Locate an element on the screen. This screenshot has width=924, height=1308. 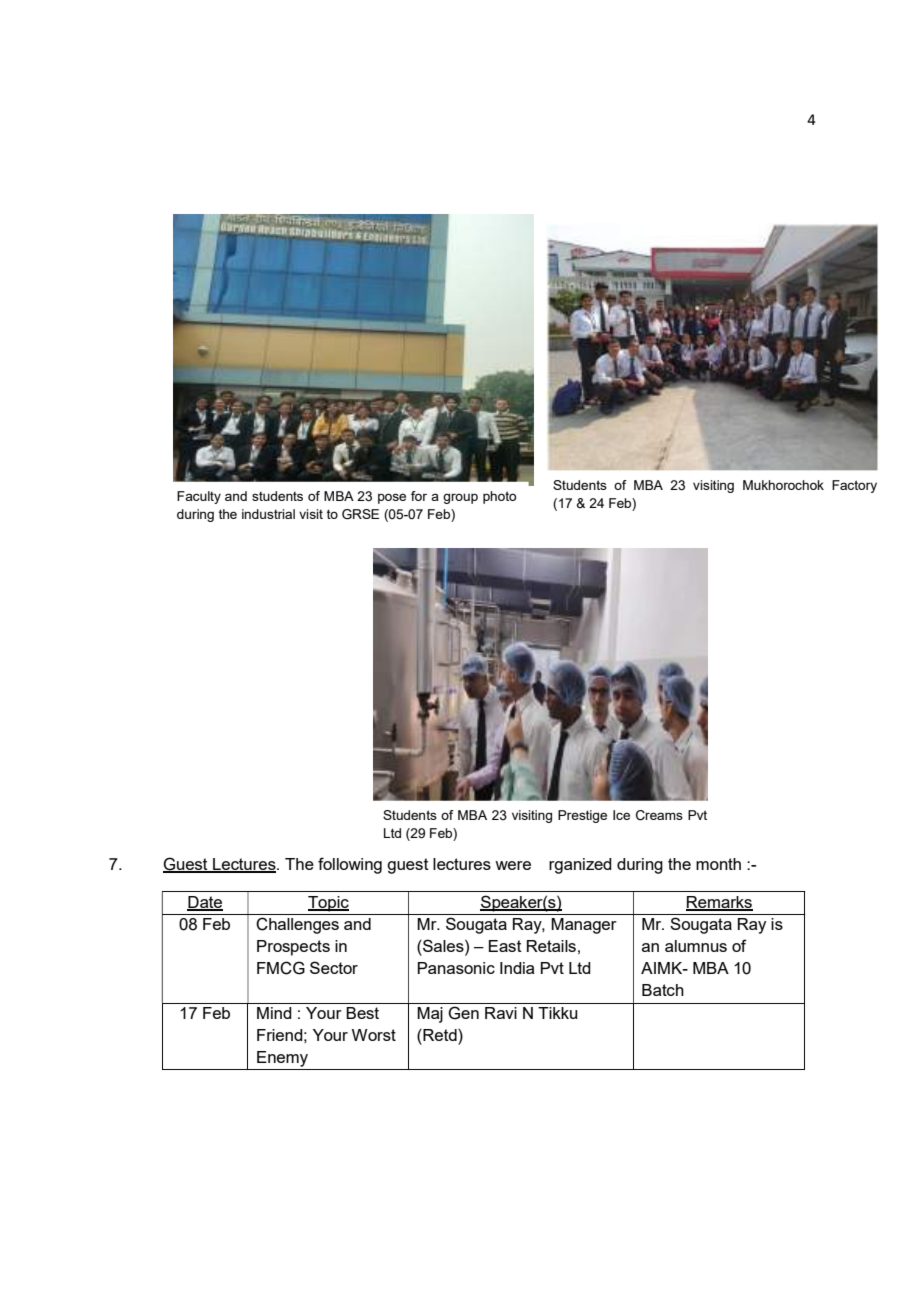
Ravi is located at coordinates (501, 1013).
